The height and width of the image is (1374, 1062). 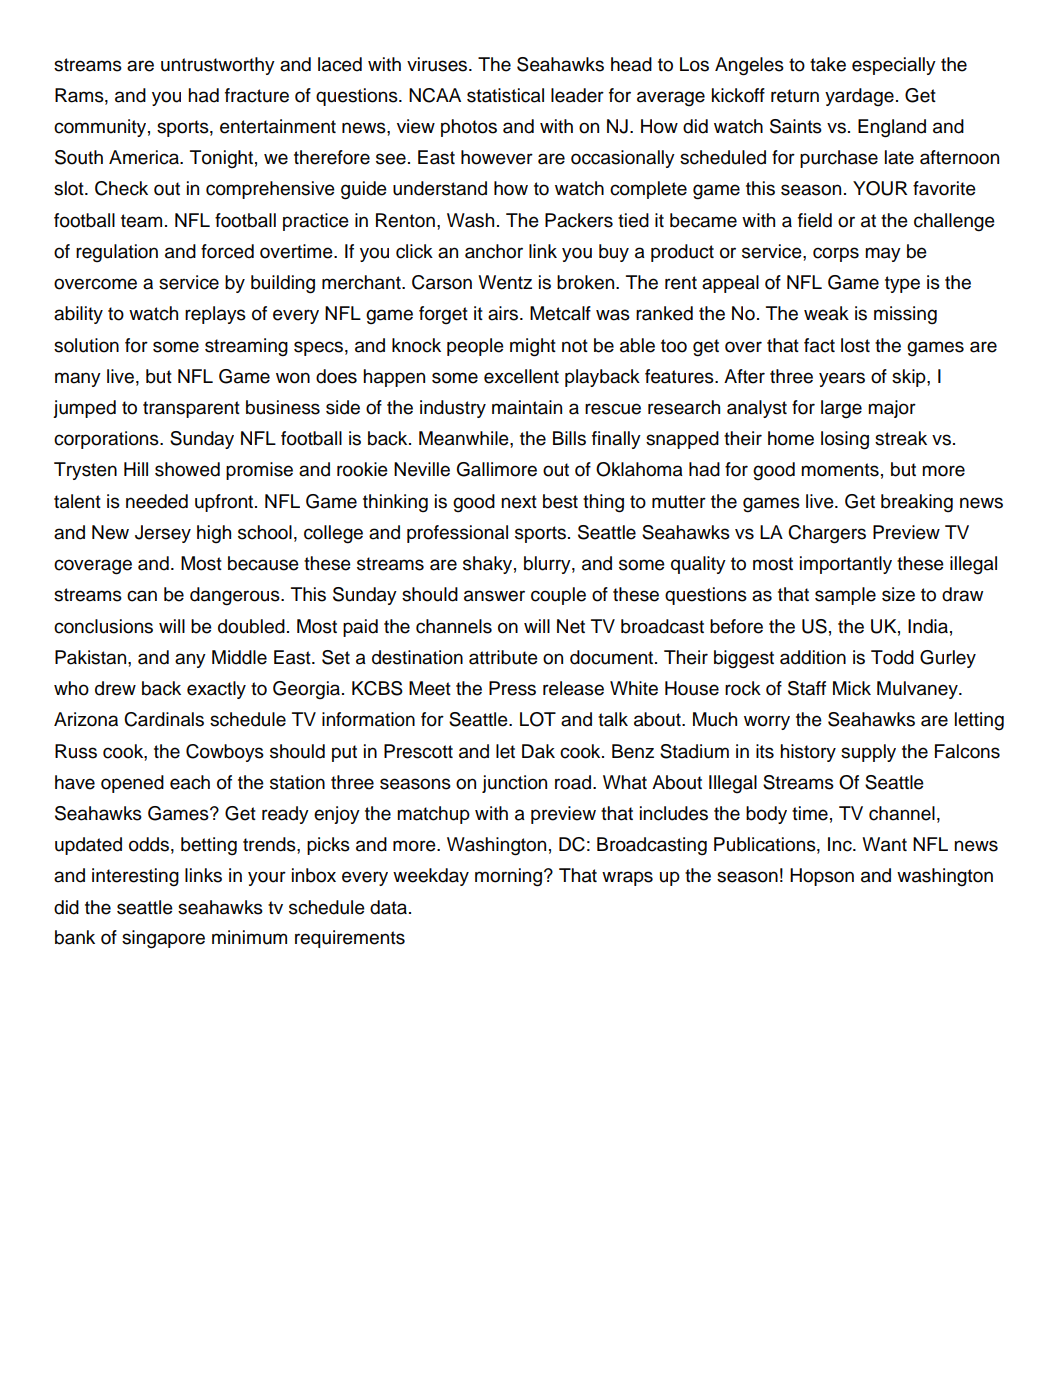 I want to click on next, so click(x=519, y=502).
